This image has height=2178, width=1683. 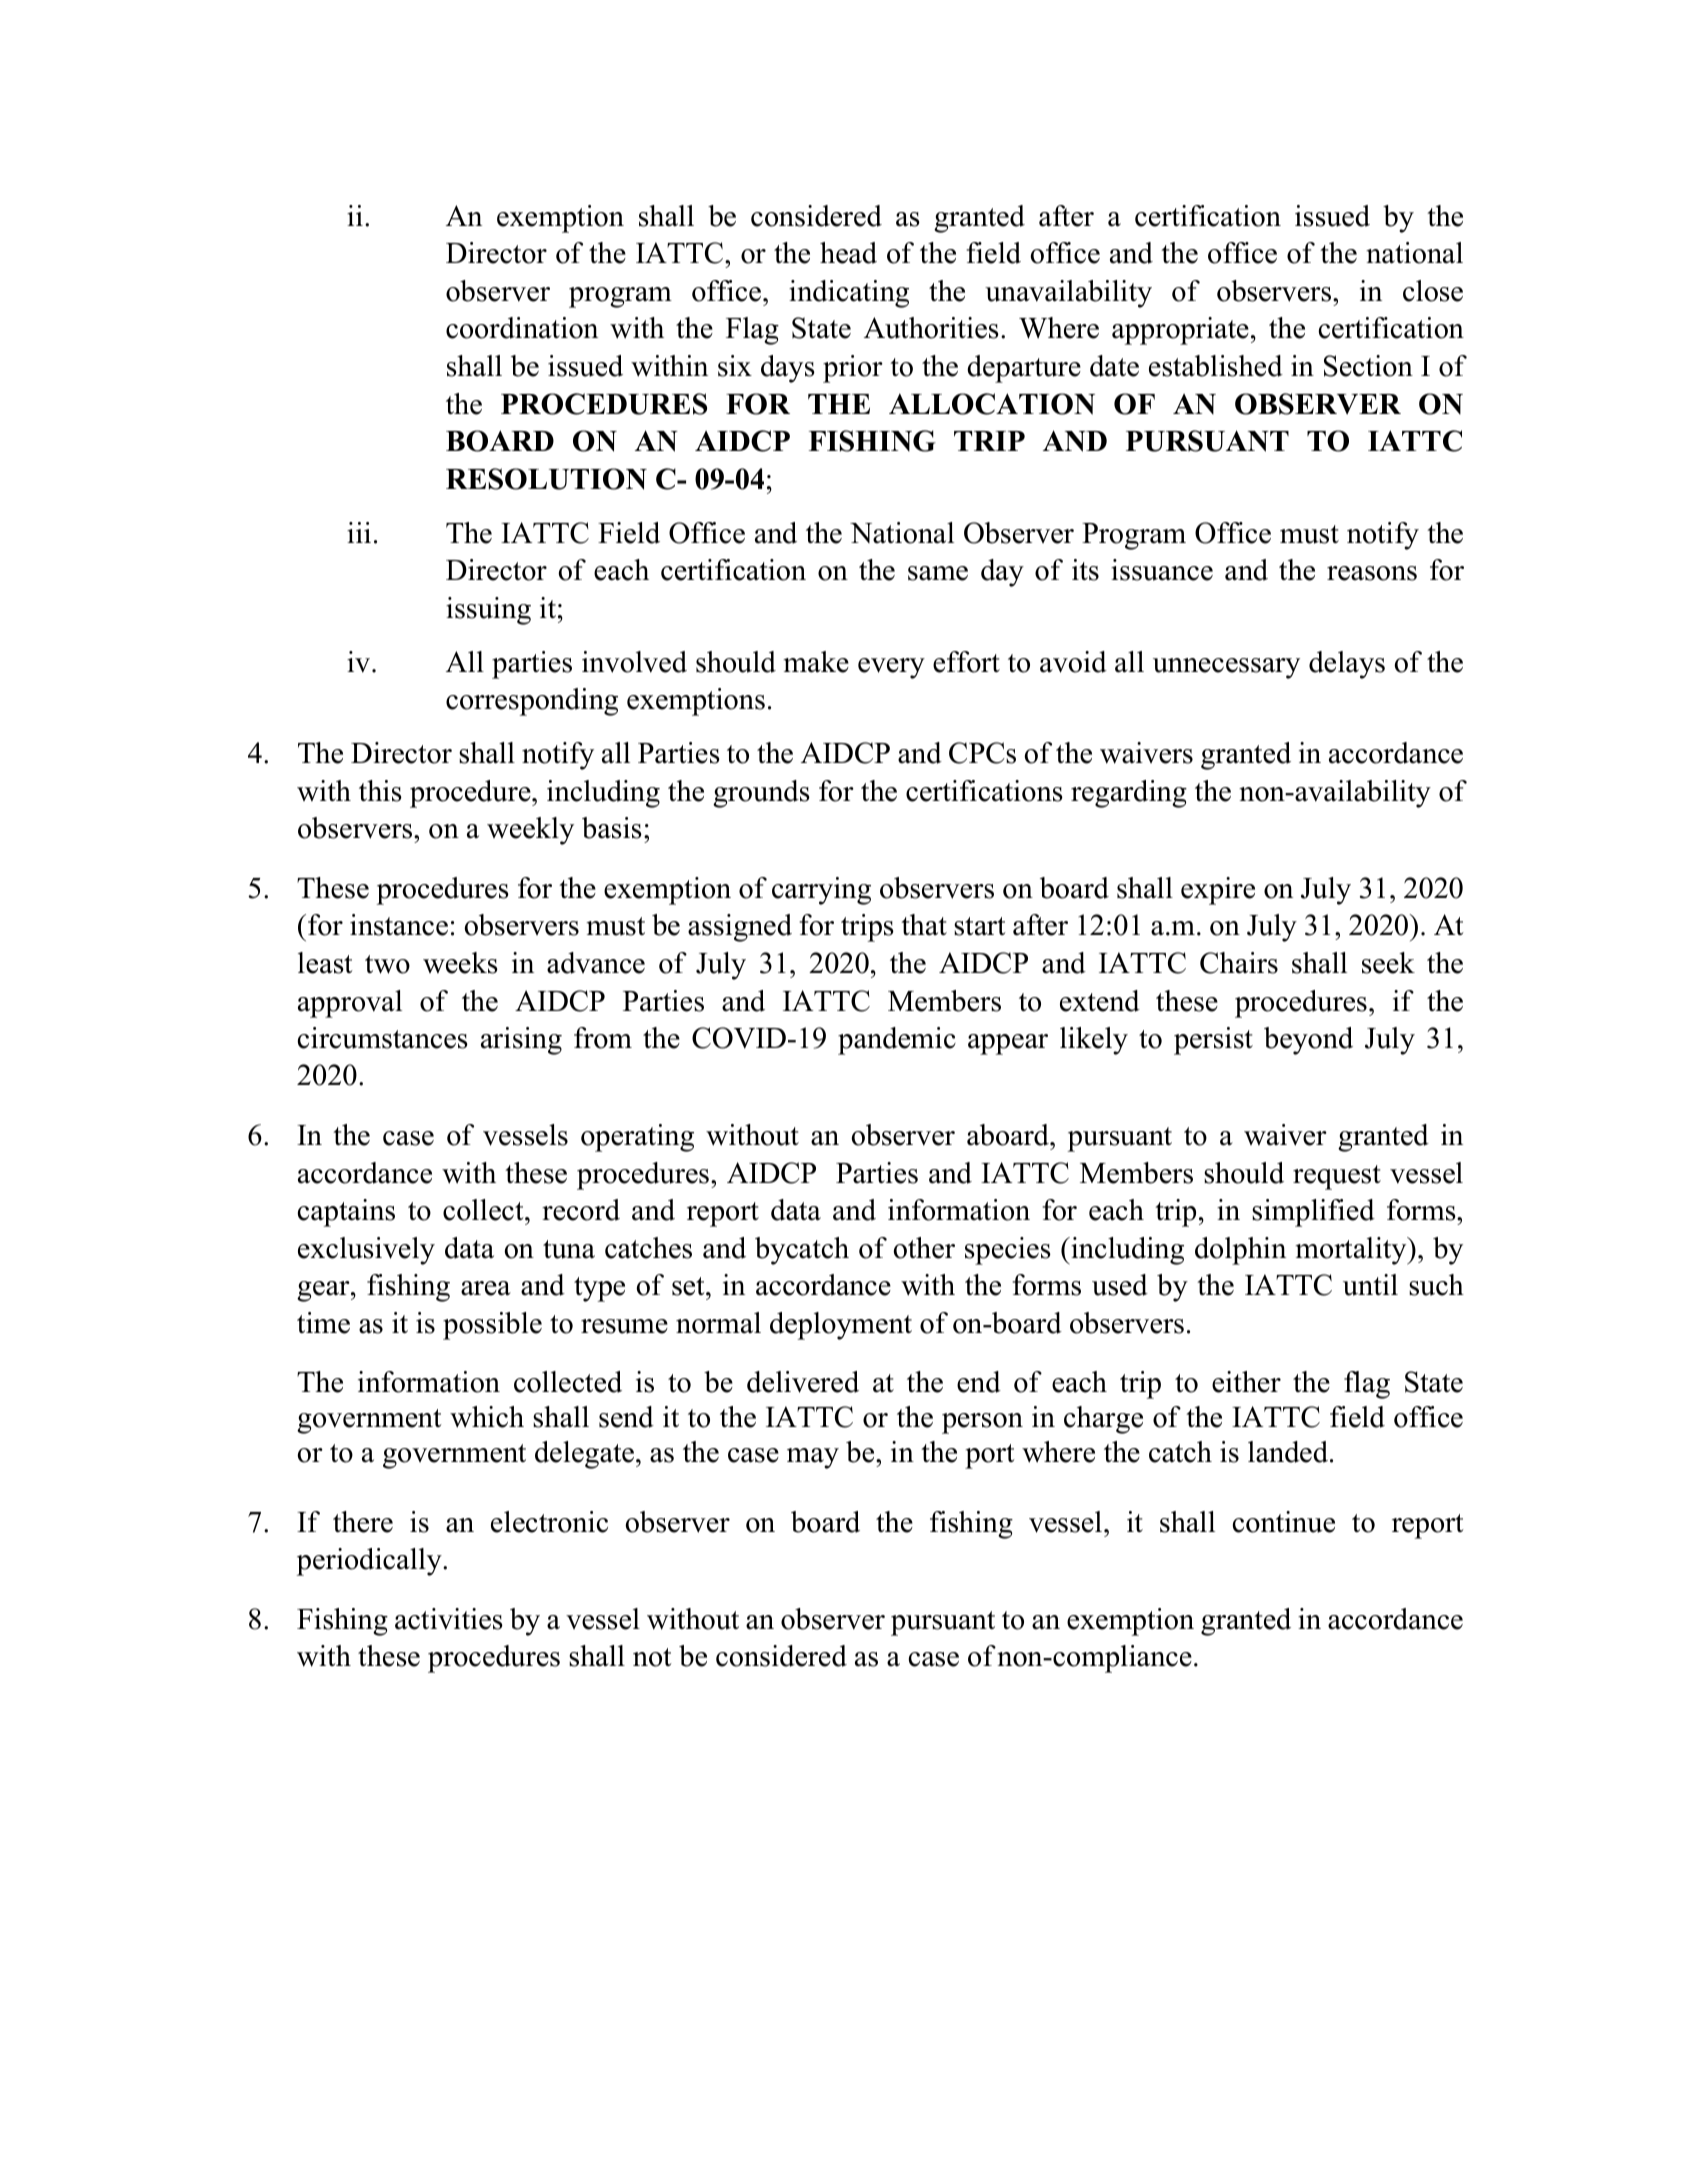 What do you see at coordinates (924, 925) in the image?
I see `that` at bounding box center [924, 925].
